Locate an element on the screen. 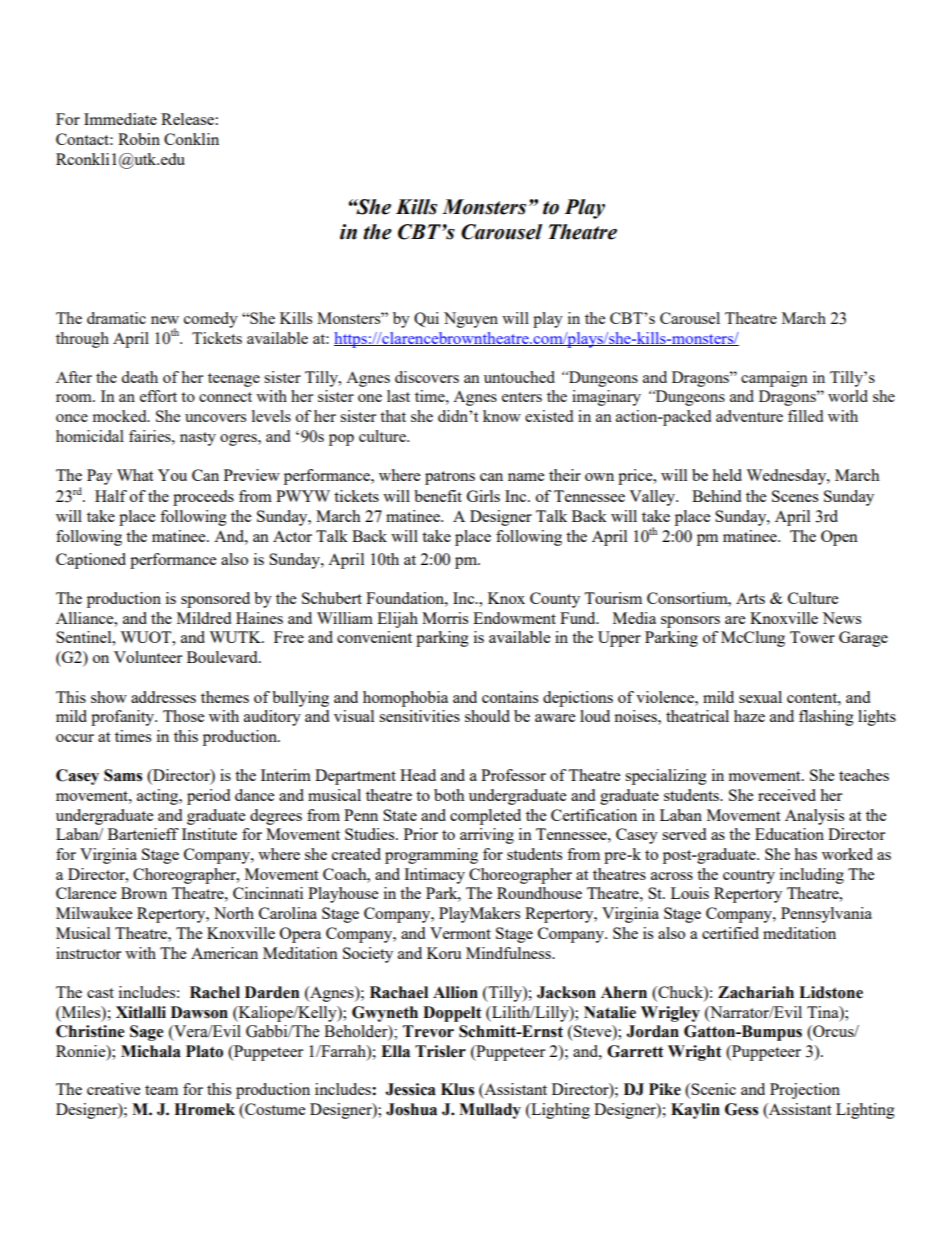 The height and width of the screenshot is (1233, 952). team is located at coordinates (161, 1090).
